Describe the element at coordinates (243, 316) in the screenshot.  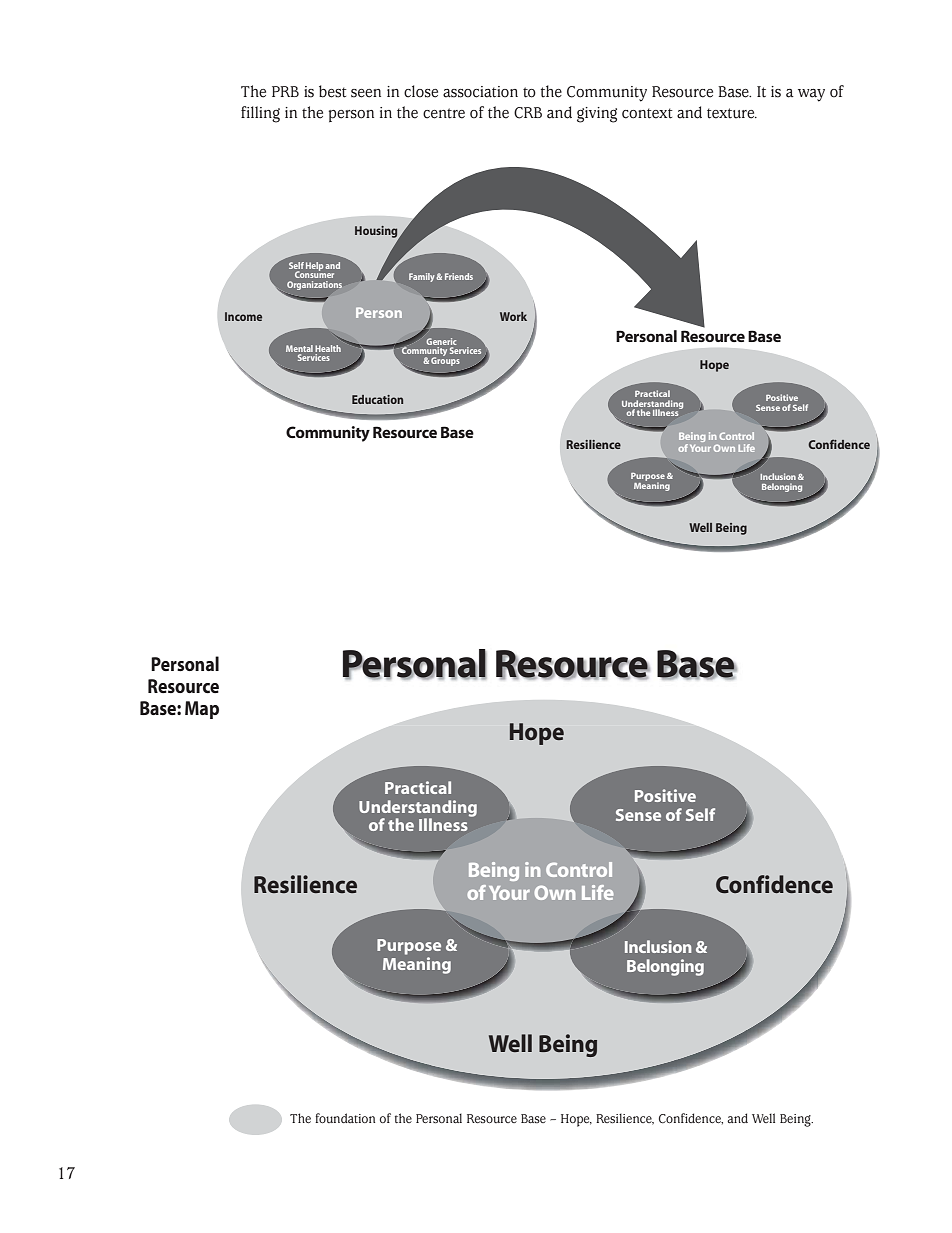
I see `Income` at that location.
